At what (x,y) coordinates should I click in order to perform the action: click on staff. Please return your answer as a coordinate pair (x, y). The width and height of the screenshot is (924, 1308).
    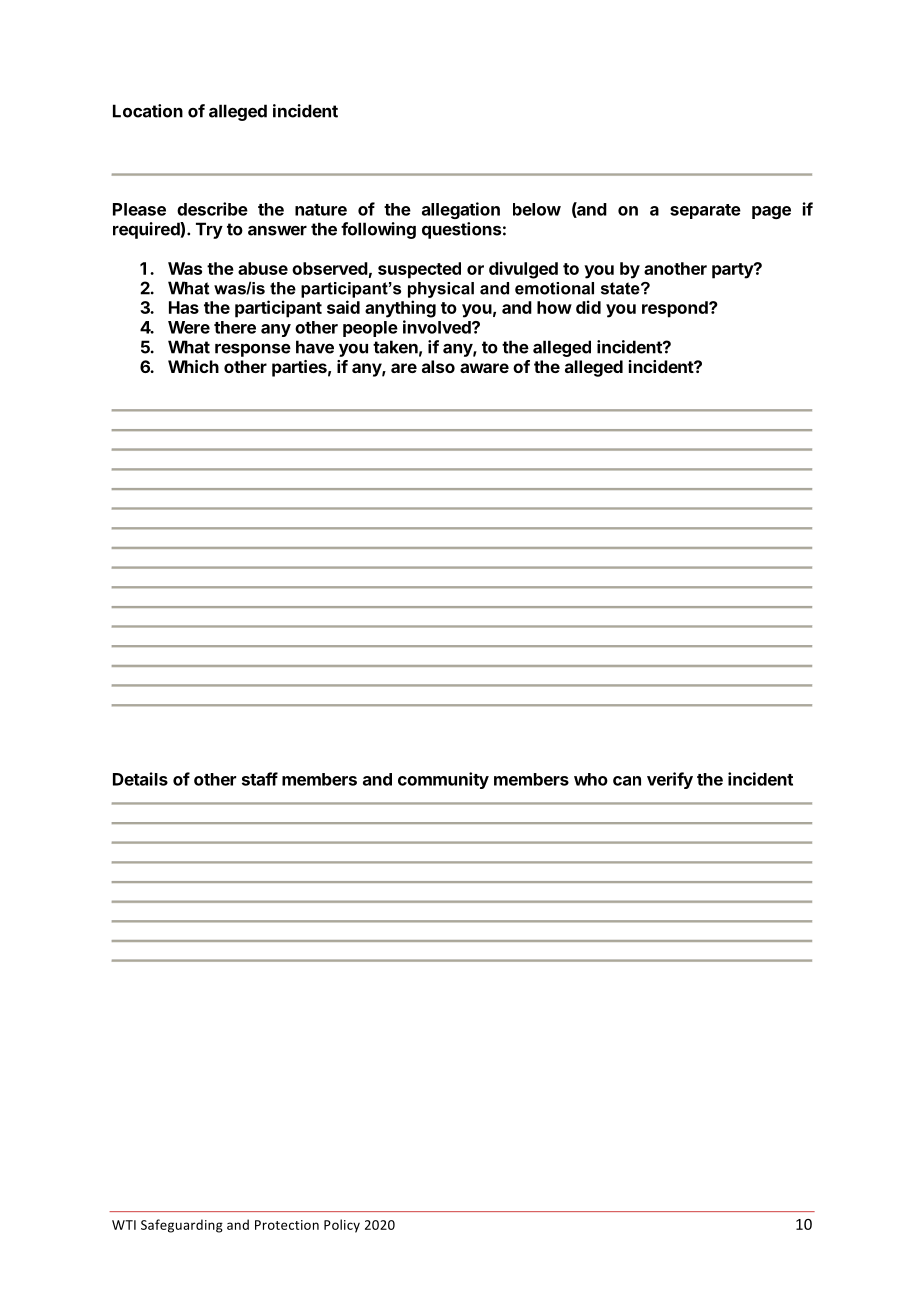
    Looking at the image, I should click on (260, 779).
